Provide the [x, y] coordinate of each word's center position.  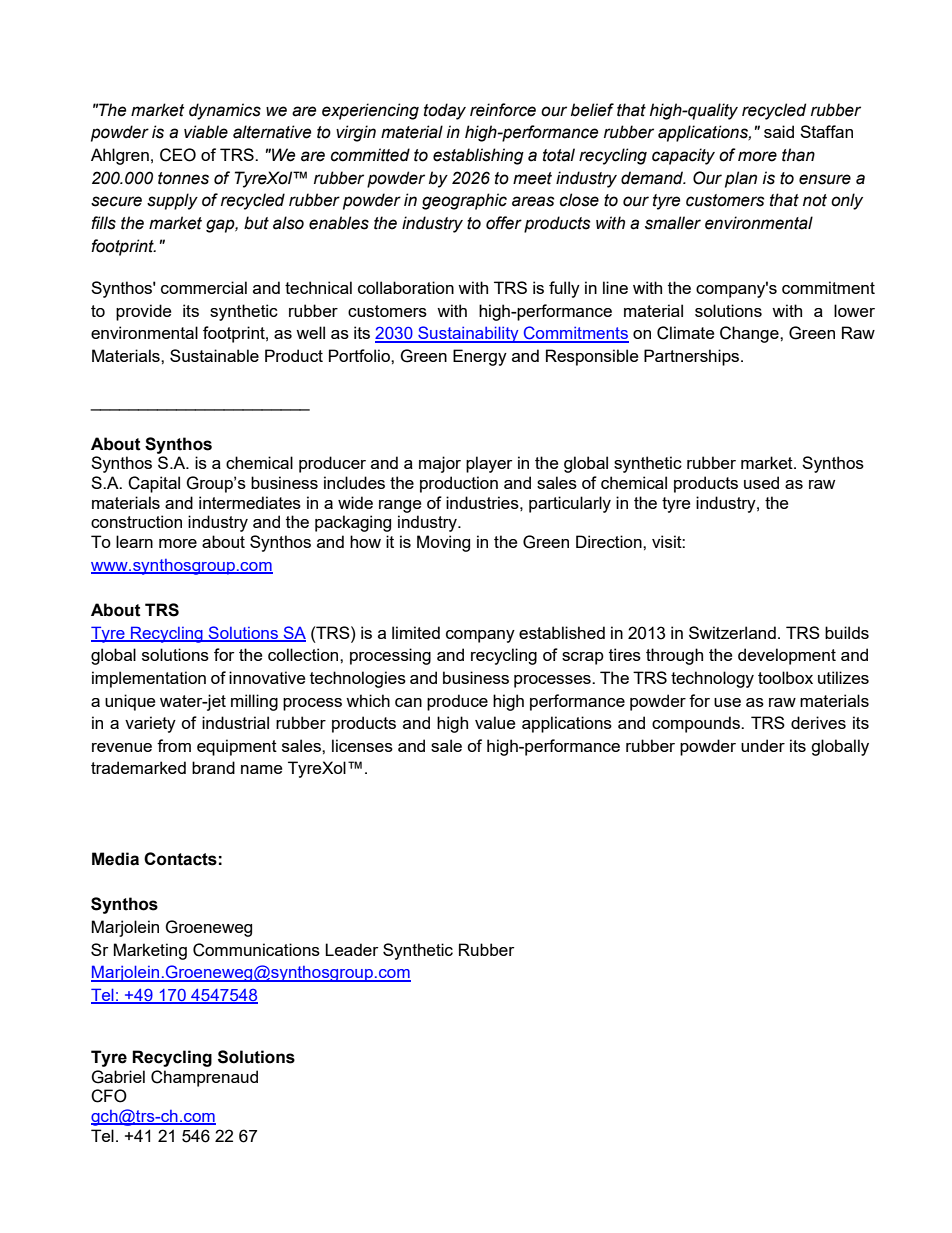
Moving [443, 543]
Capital [154, 484]
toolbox [785, 677]
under [763, 745]
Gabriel [118, 1077]
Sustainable [214, 355]
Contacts [180, 859]
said [779, 131]
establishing [478, 156]
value [495, 722]
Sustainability [468, 334]
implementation [149, 679]
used [761, 482]
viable [206, 132]
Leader [351, 949]
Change [750, 334]
